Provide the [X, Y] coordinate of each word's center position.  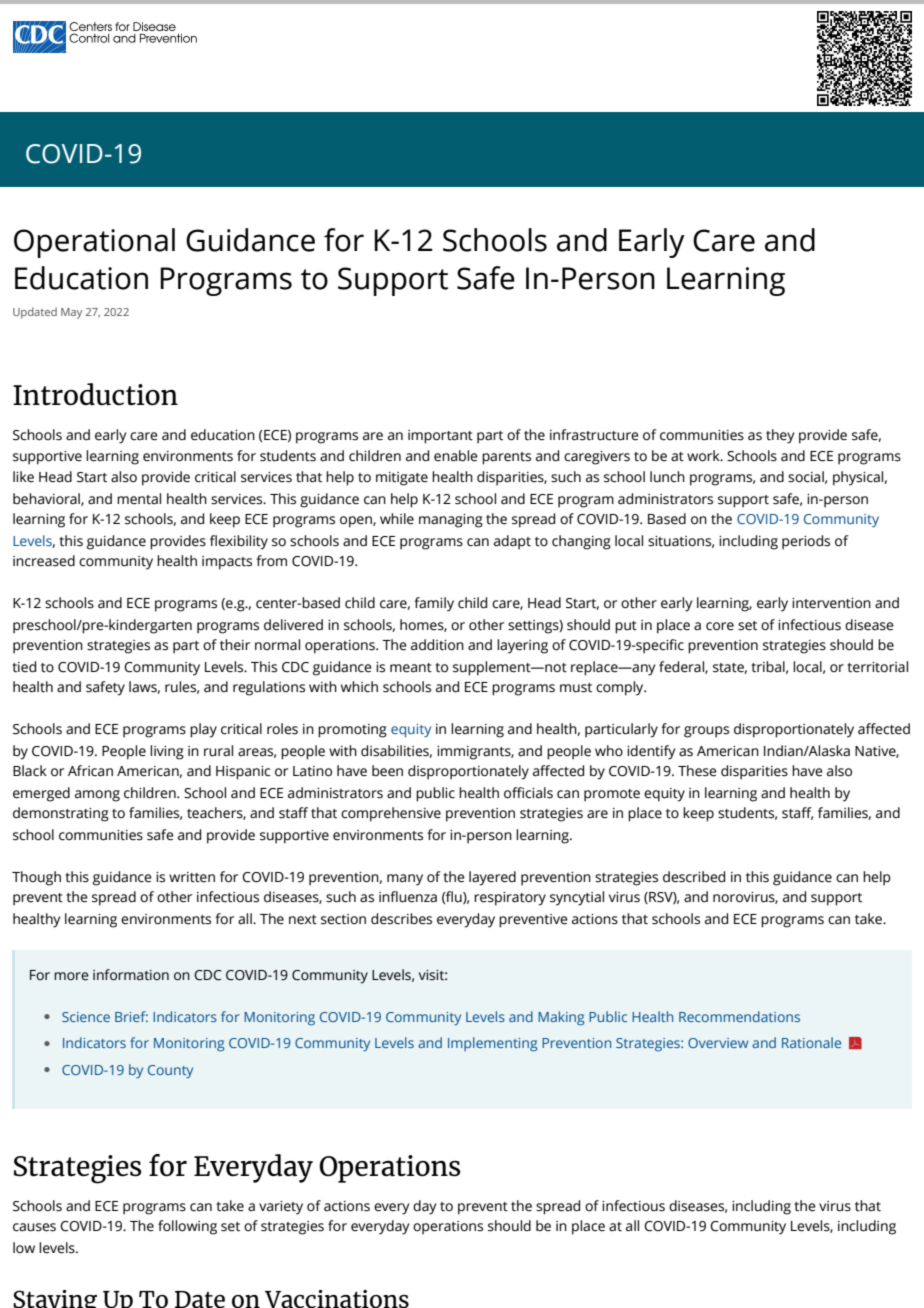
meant [411, 668]
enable [456, 456]
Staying [55, 1299]
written [192, 877]
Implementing [492, 1044]
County [170, 1071]
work [704, 456]
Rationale [811, 1042]
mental [139, 499]
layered [492, 878]
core [720, 626]
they [780, 436]
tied [24, 667]
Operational [94, 243]
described [694, 877]
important [440, 437]
